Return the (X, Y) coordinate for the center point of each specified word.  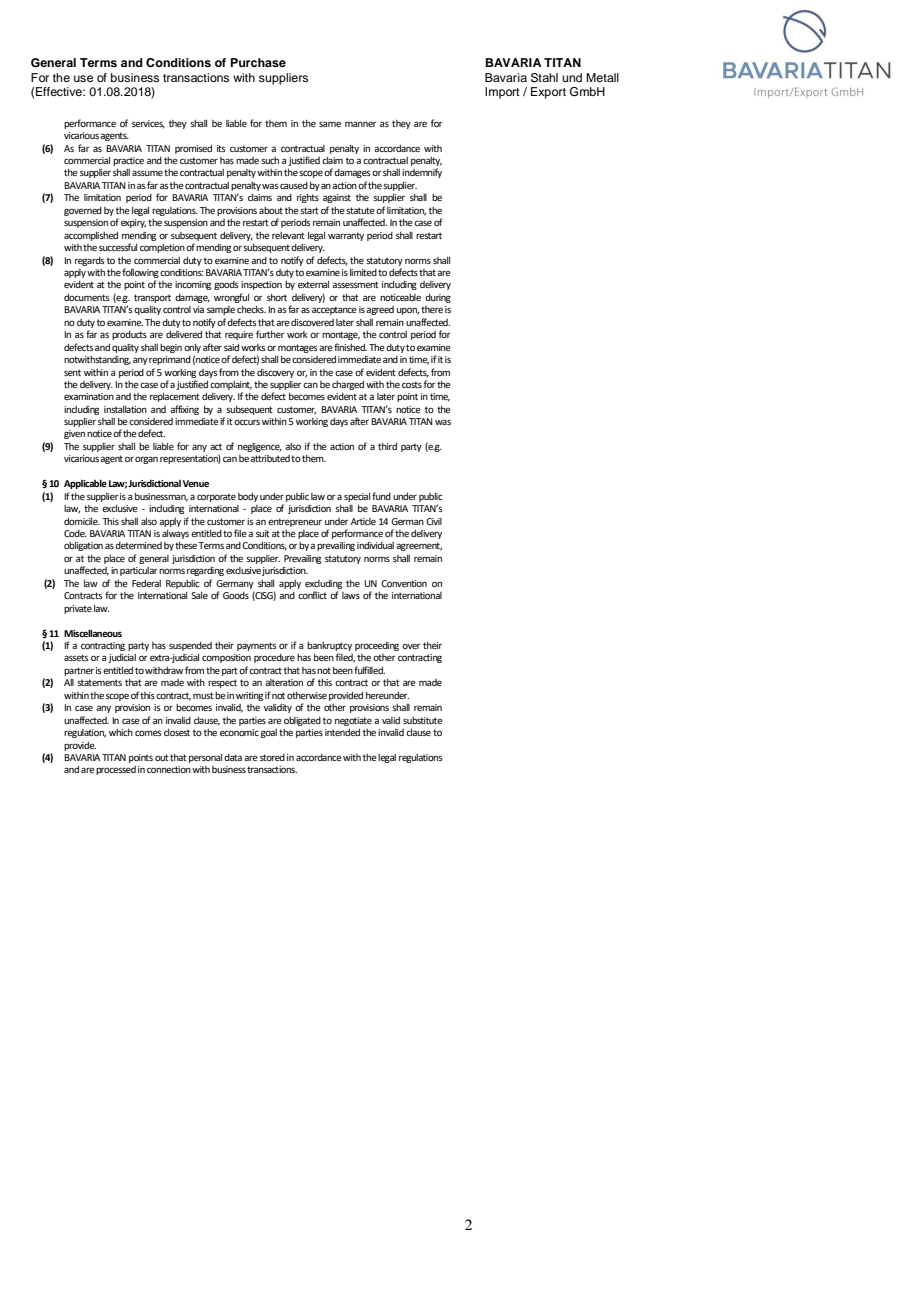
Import (502, 93)
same (330, 124)
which (121, 732)
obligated (302, 721)
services (148, 124)
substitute (423, 720)
